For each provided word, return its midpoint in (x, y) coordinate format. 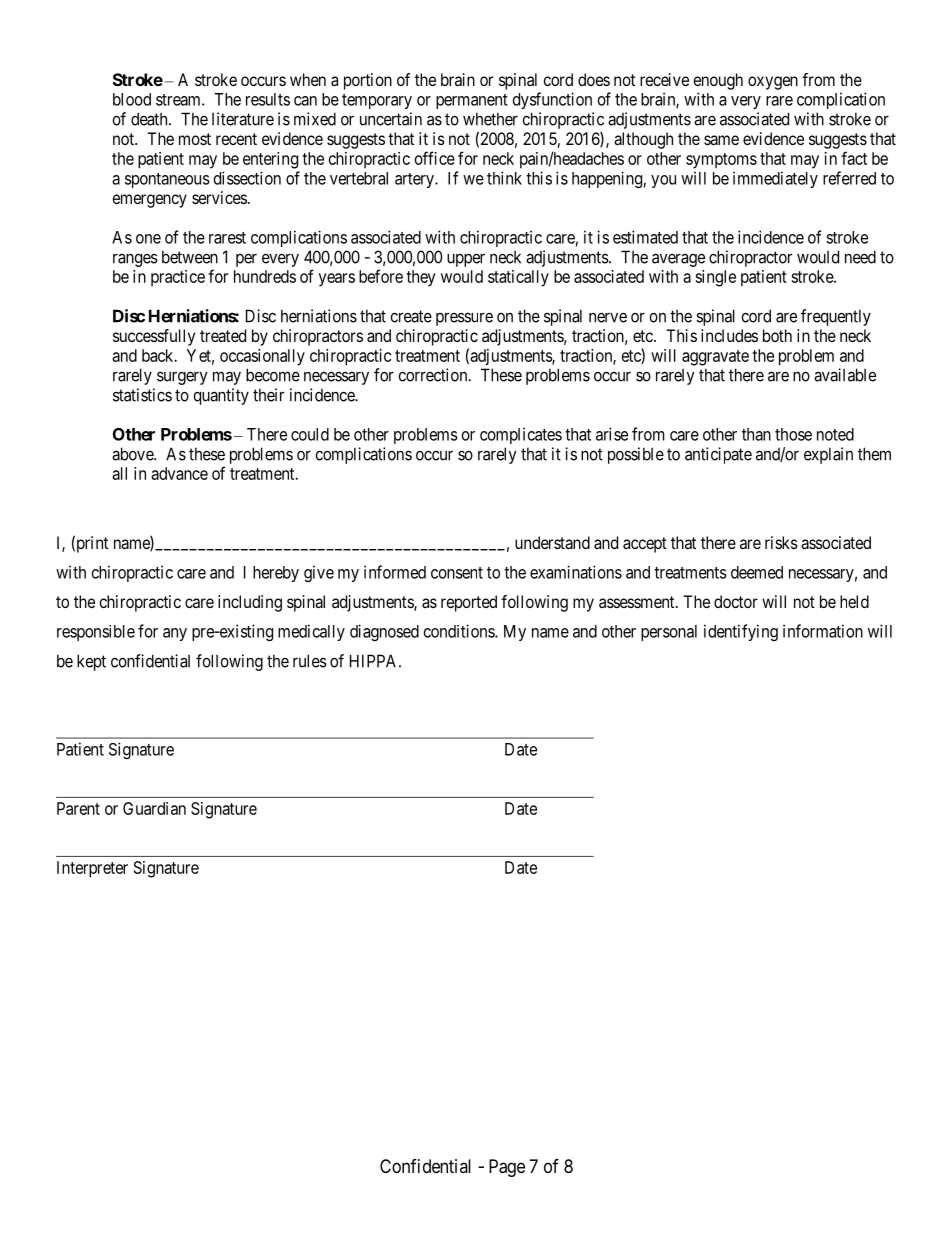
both (777, 335)
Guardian (154, 808)
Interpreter (92, 869)
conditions (460, 631)
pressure (464, 319)
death (150, 119)
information (823, 631)
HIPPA (375, 661)
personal (669, 633)
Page (507, 1168)
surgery (182, 378)
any (175, 634)
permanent (472, 101)
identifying (741, 632)
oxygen (773, 83)
